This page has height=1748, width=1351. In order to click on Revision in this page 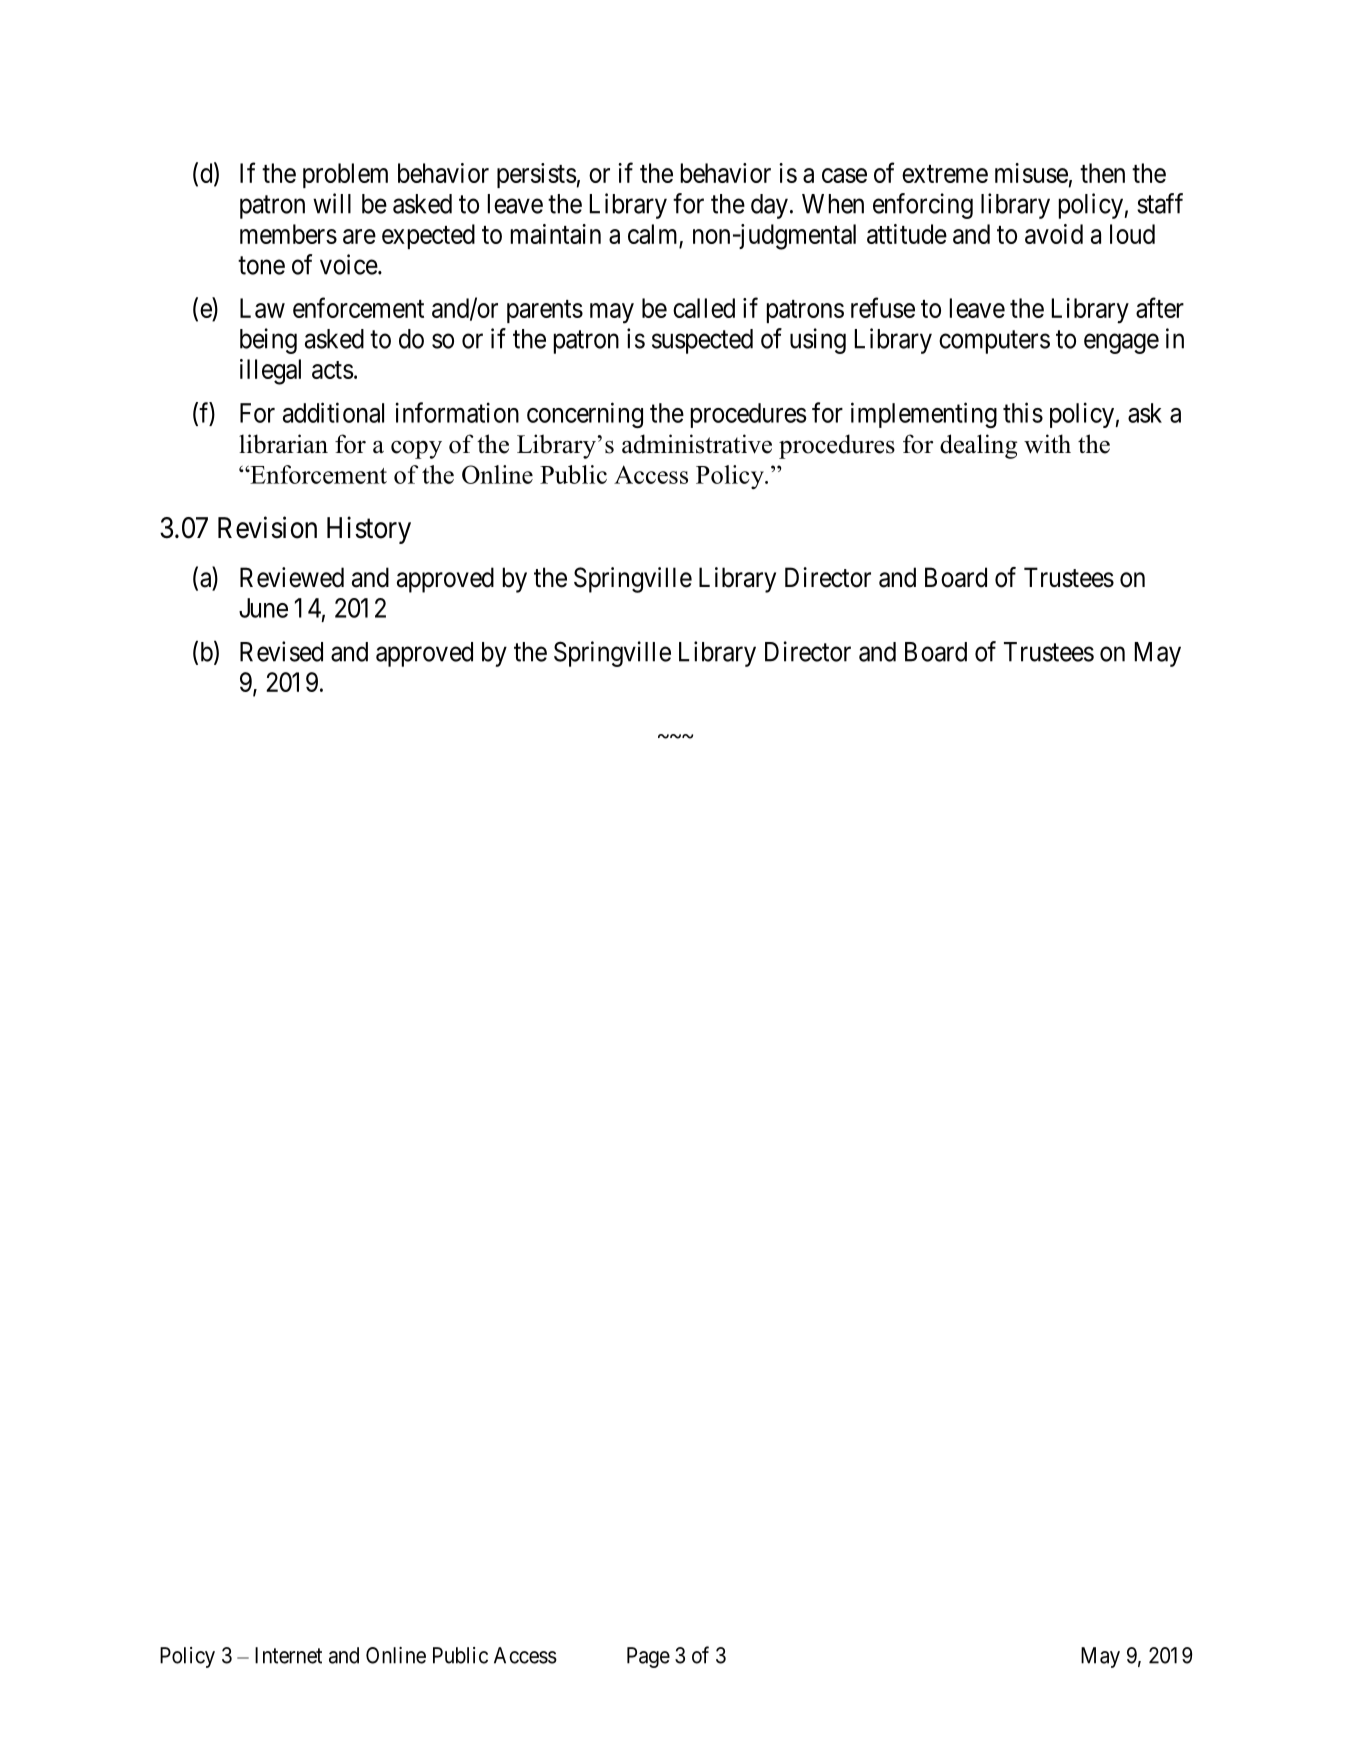, I will do `click(267, 527)`.
